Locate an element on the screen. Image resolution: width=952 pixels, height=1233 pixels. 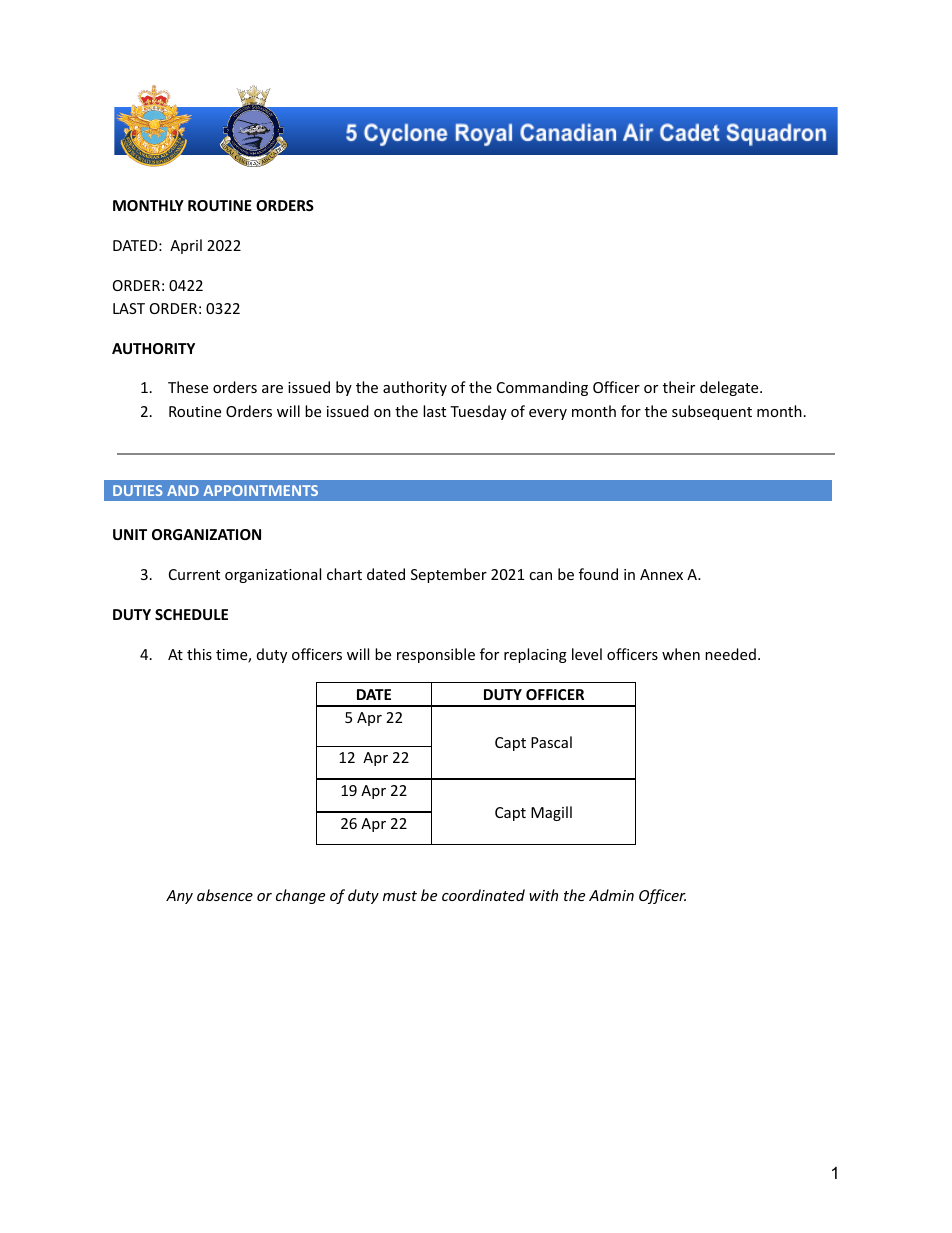
April is located at coordinates (186, 246).
